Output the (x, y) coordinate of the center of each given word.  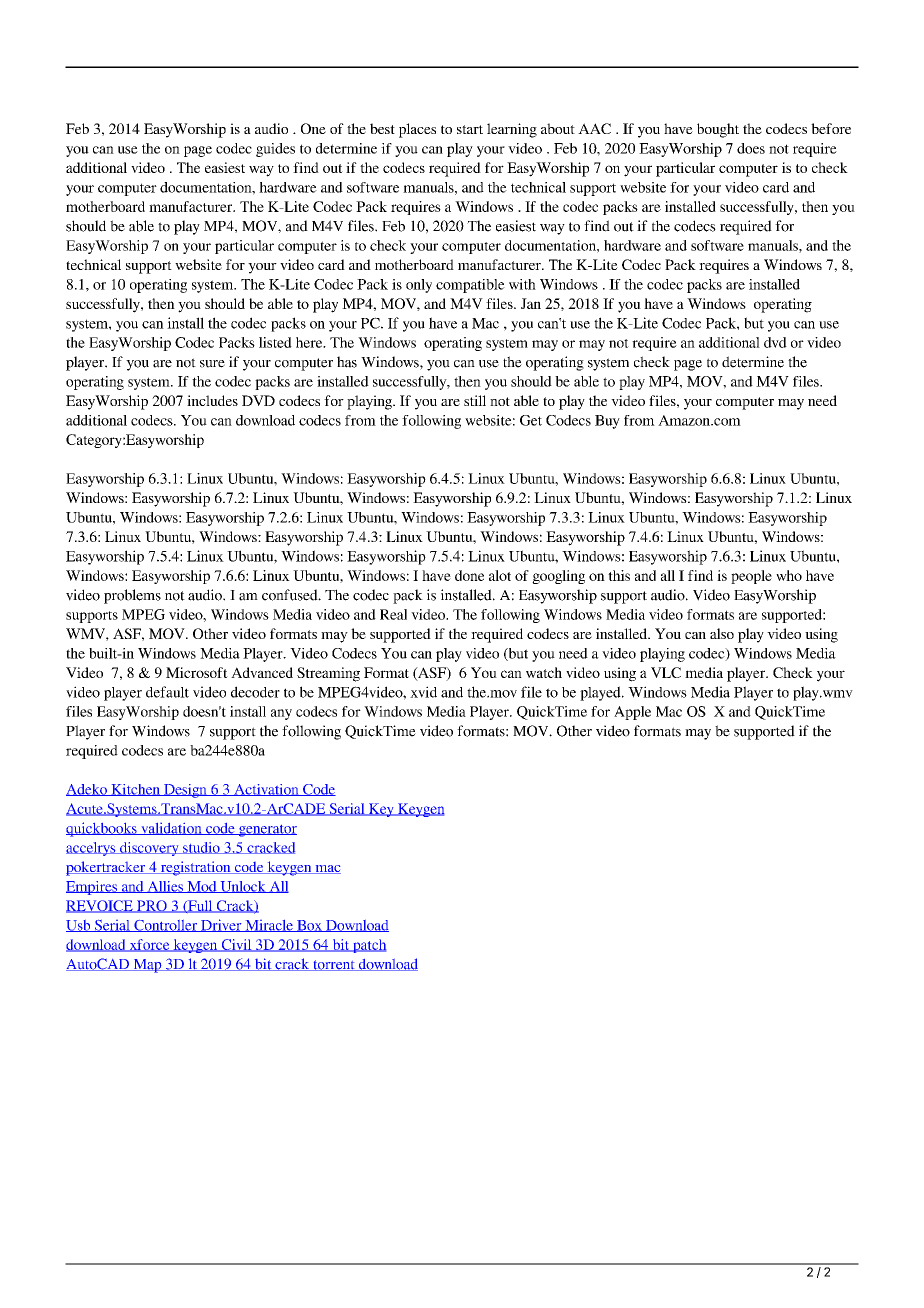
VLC (666, 672)
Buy (607, 422)
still (475, 400)
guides (275, 150)
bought (718, 130)
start (470, 129)
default (167, 692)
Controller (166, 926)
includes (212, 400)
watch (544, 672)
